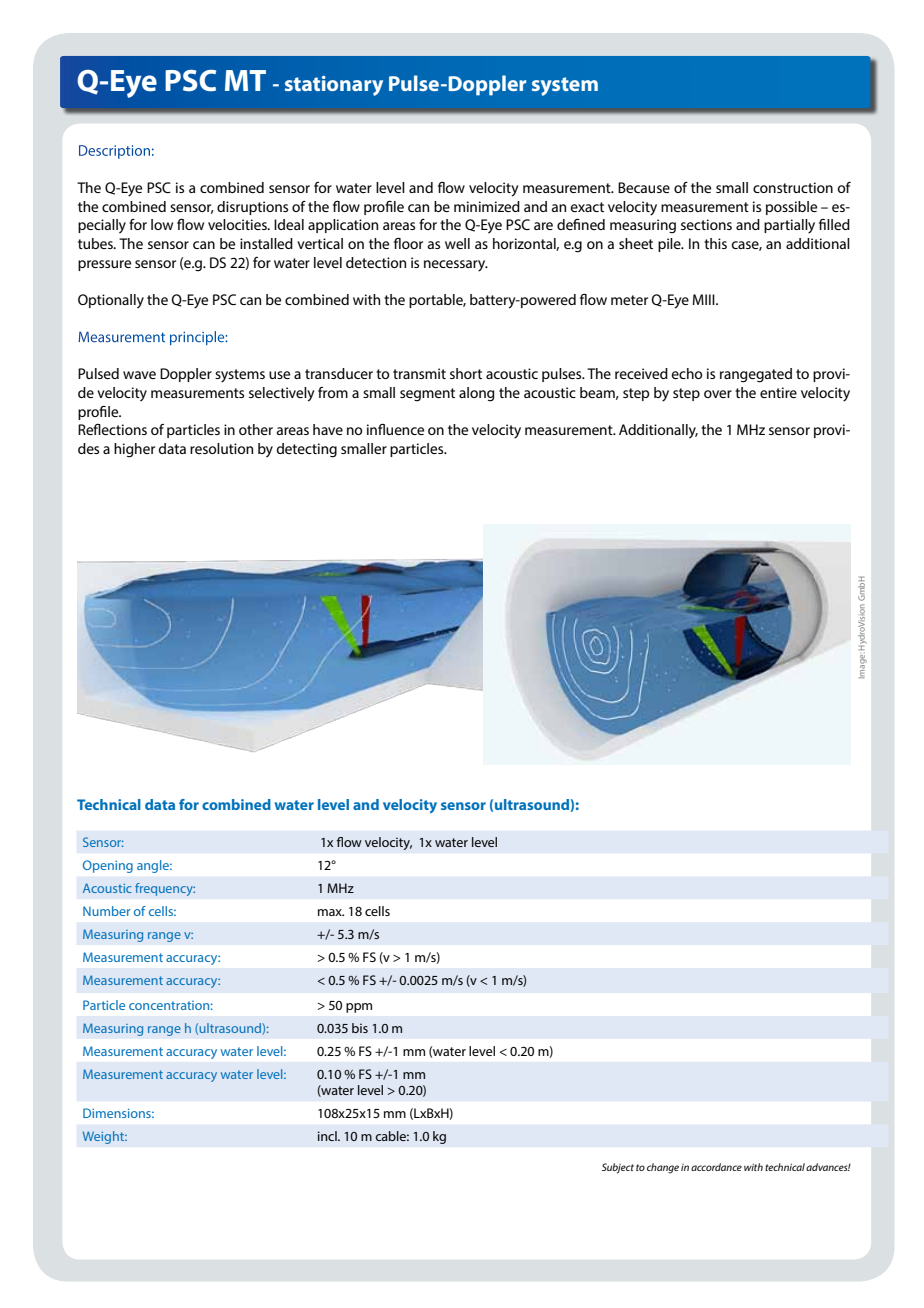 The image size is (924, 1308). I want to click on Subject, so click(618, 1168).
